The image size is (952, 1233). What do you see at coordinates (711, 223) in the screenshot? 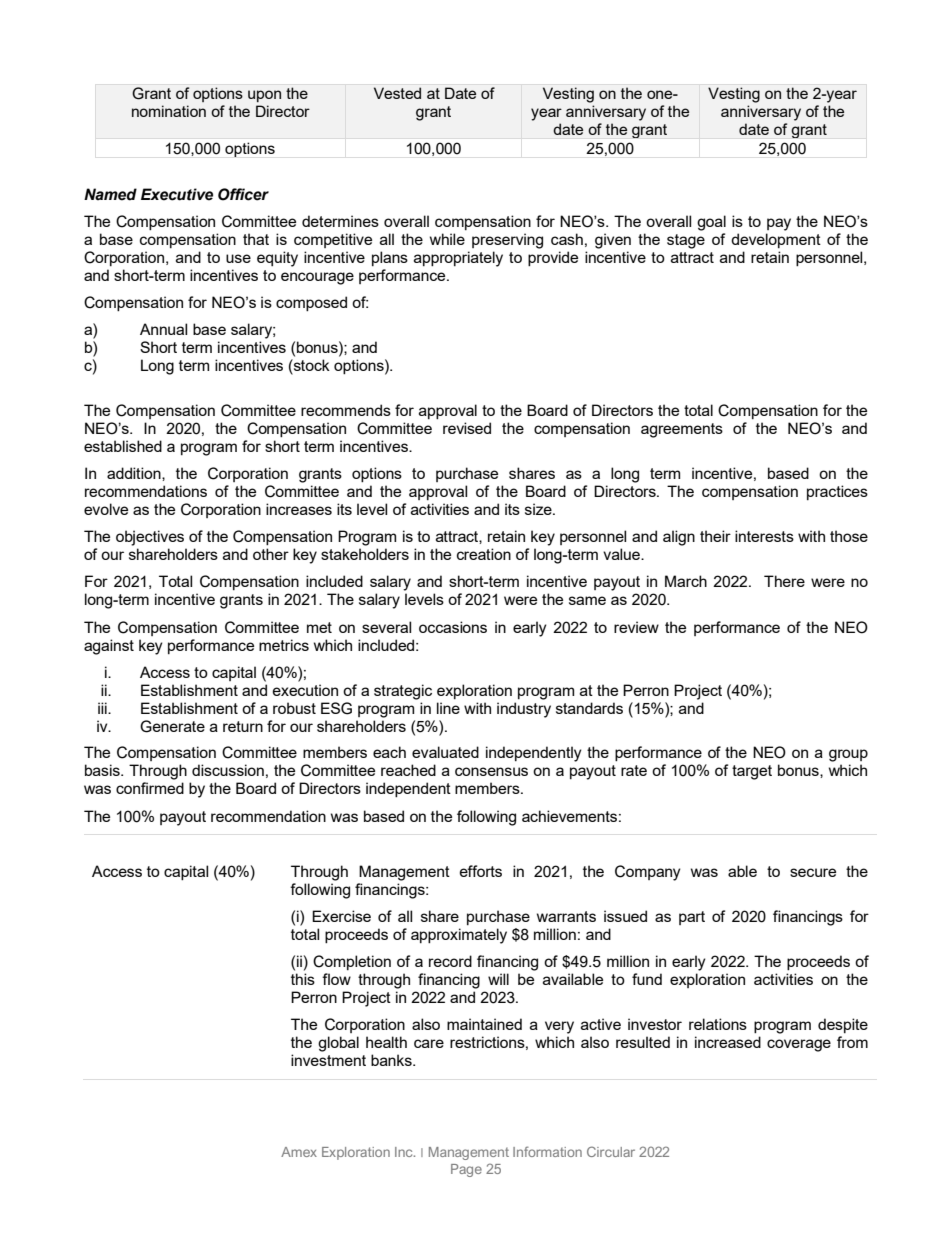
I see `goal` at bounding box center [711, 223].
